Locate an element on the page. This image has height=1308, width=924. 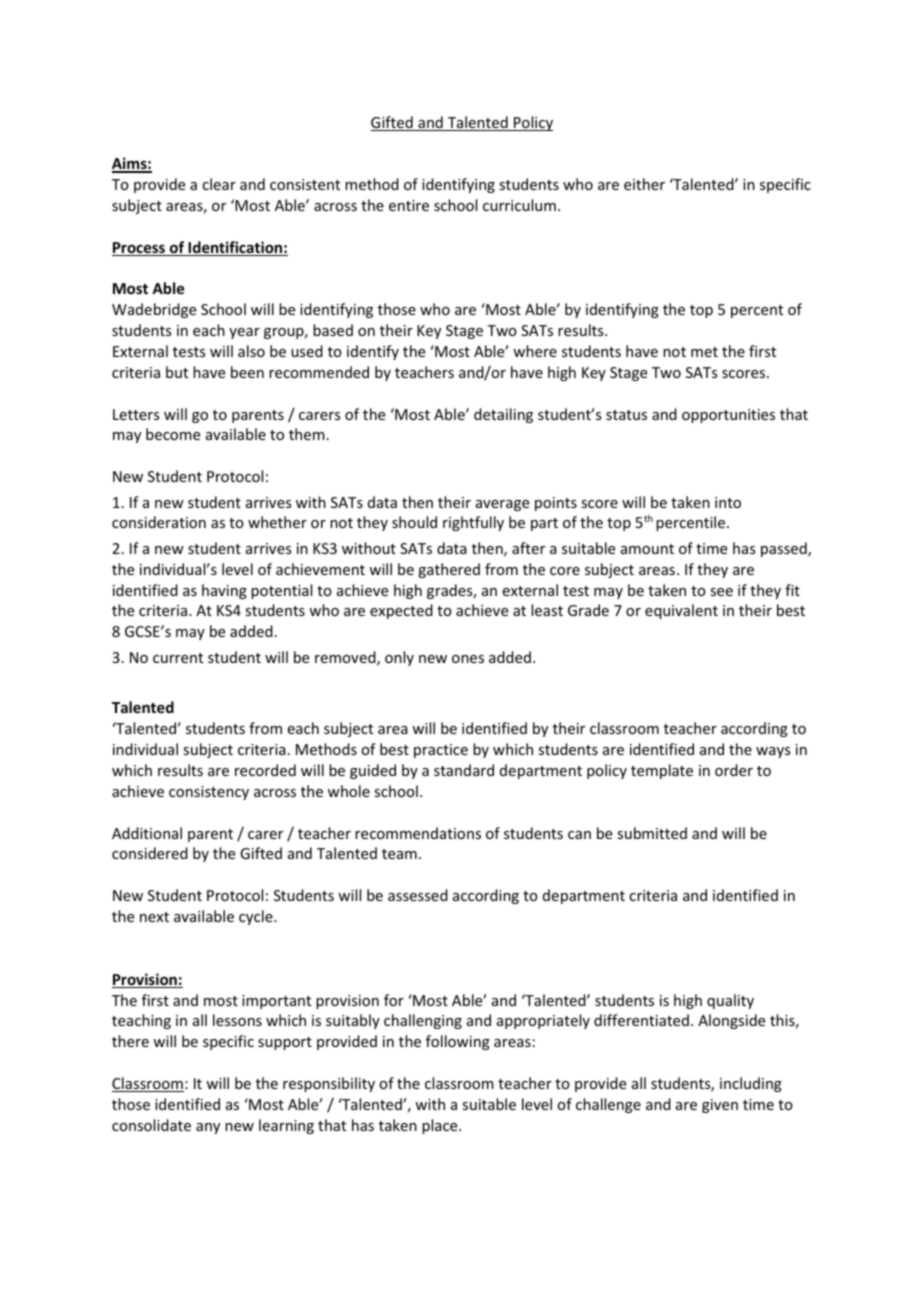
entire is located at coordinates (409, 205).
